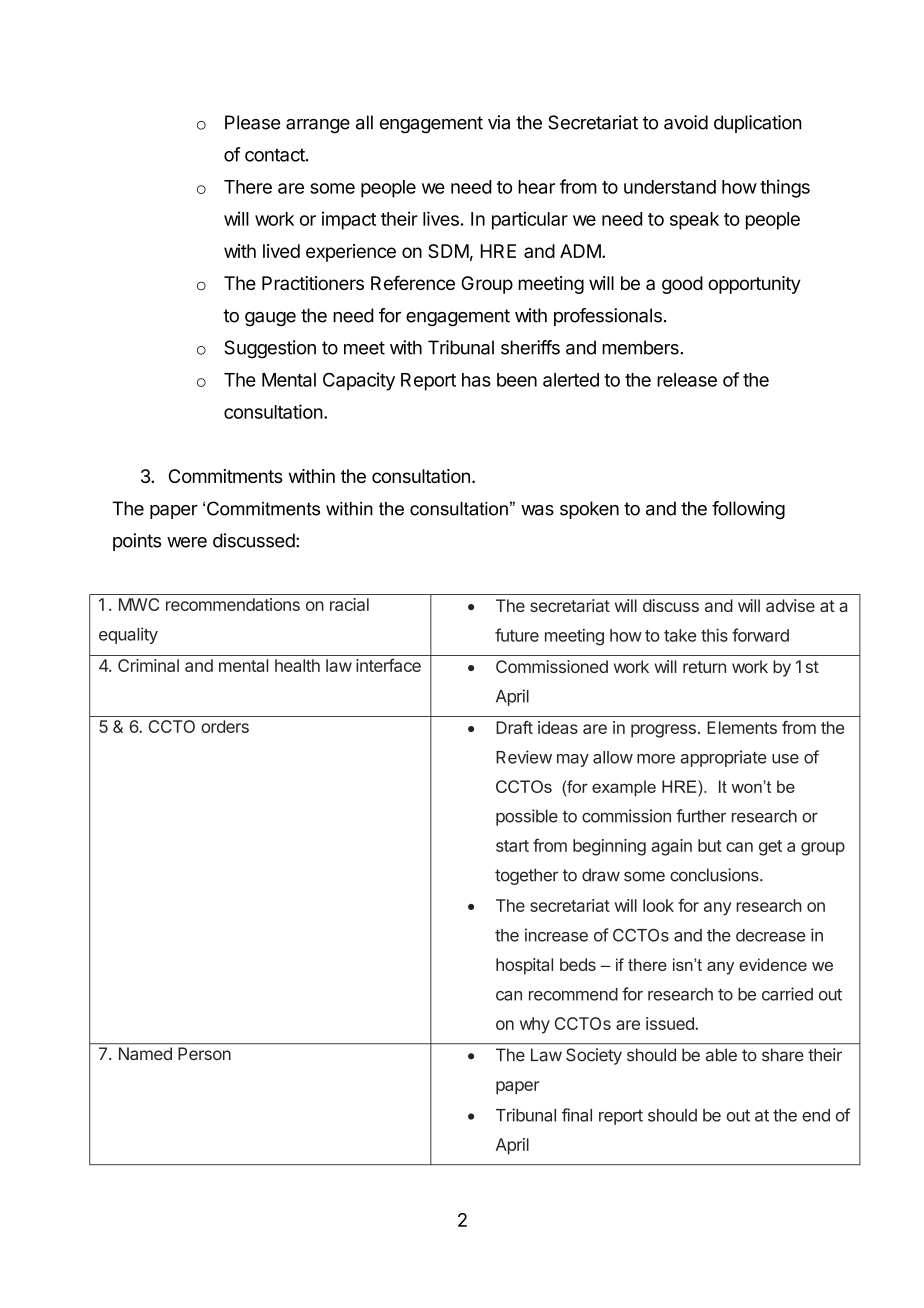 The height and width of the screenshot is (1308, 924). What do you see at coordinates (535, 1025) in the screenshot?
I see `why` at bounding box center [535, 1025].
